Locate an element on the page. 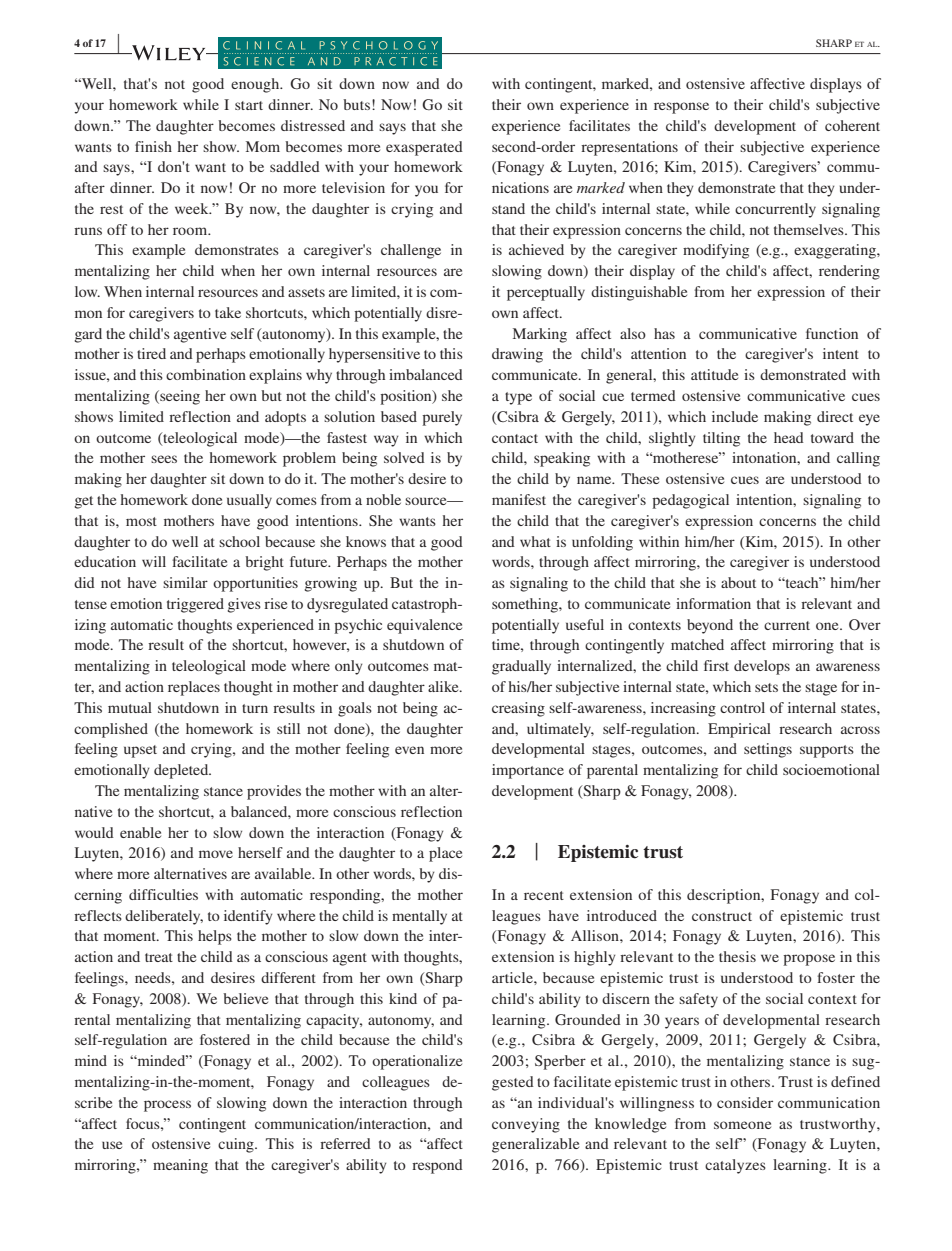  someone is located at coordinates (742, 1125).
